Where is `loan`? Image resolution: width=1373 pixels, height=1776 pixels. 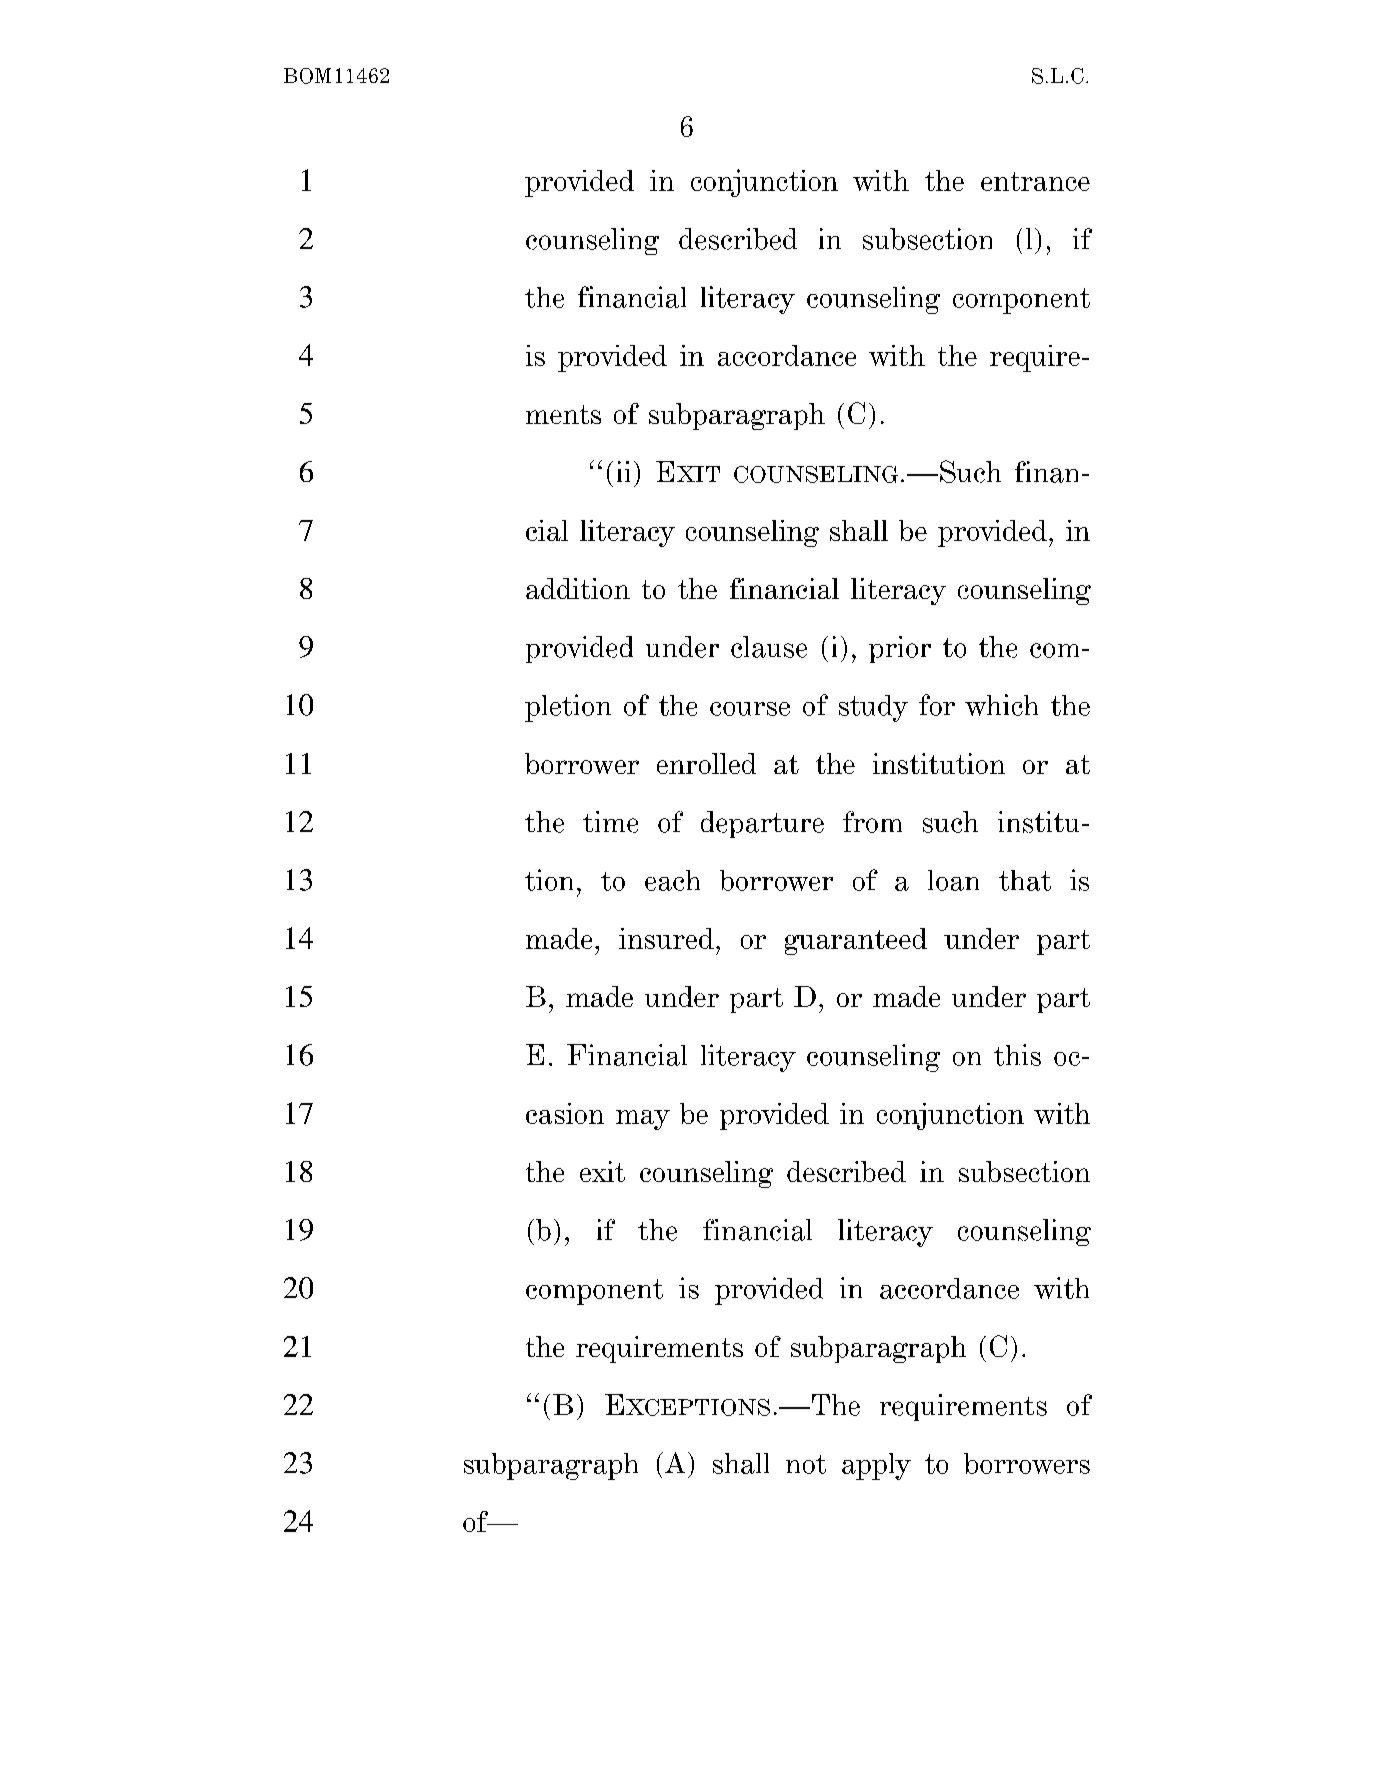
loan is located at coordinates (953, 880).
